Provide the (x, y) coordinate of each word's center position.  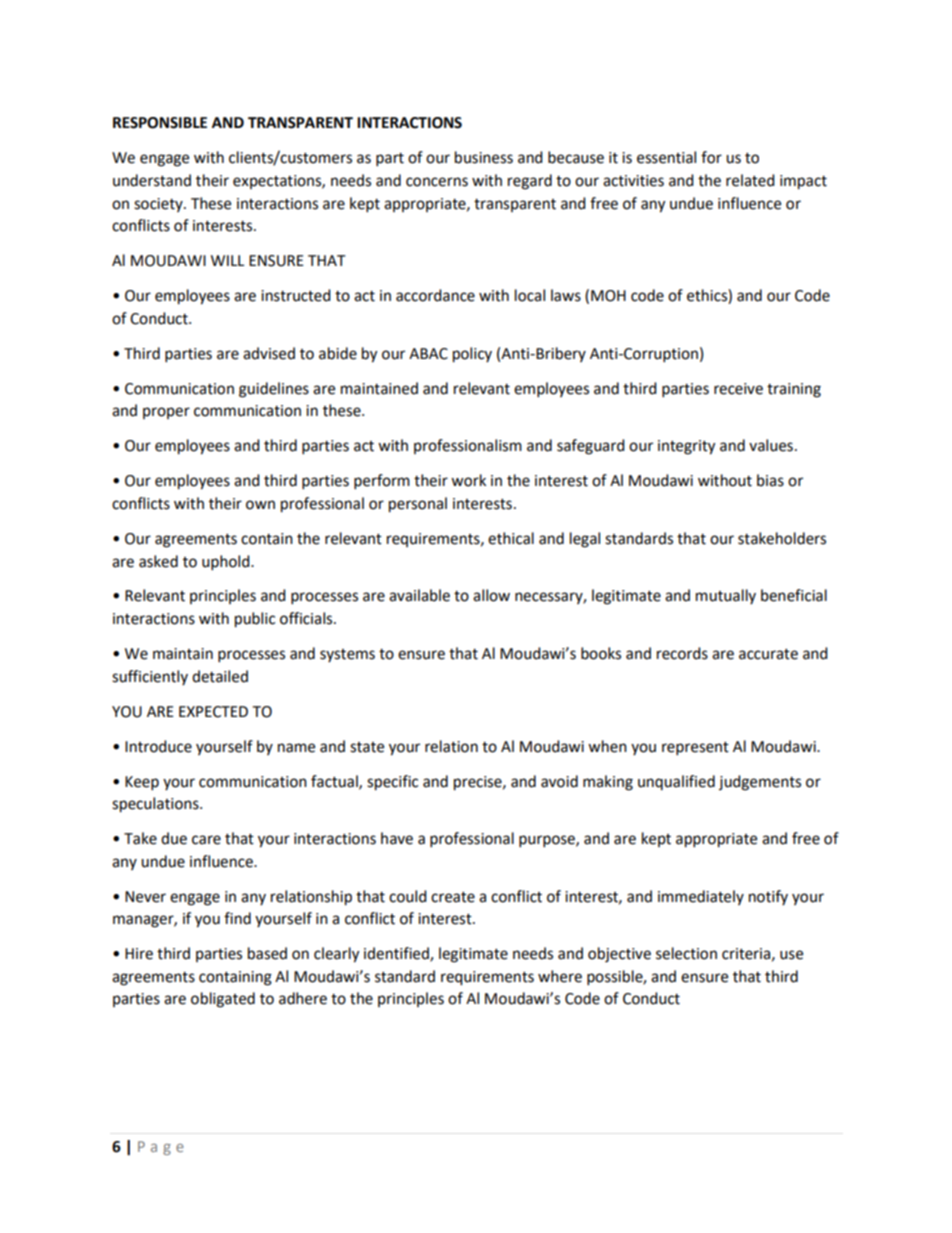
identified (397, 954)
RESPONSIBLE (160, 123)
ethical (511, 538)
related (750, 180)
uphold (227, 563)
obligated (223, 1000)
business (484, 157)
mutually (726, 596)
